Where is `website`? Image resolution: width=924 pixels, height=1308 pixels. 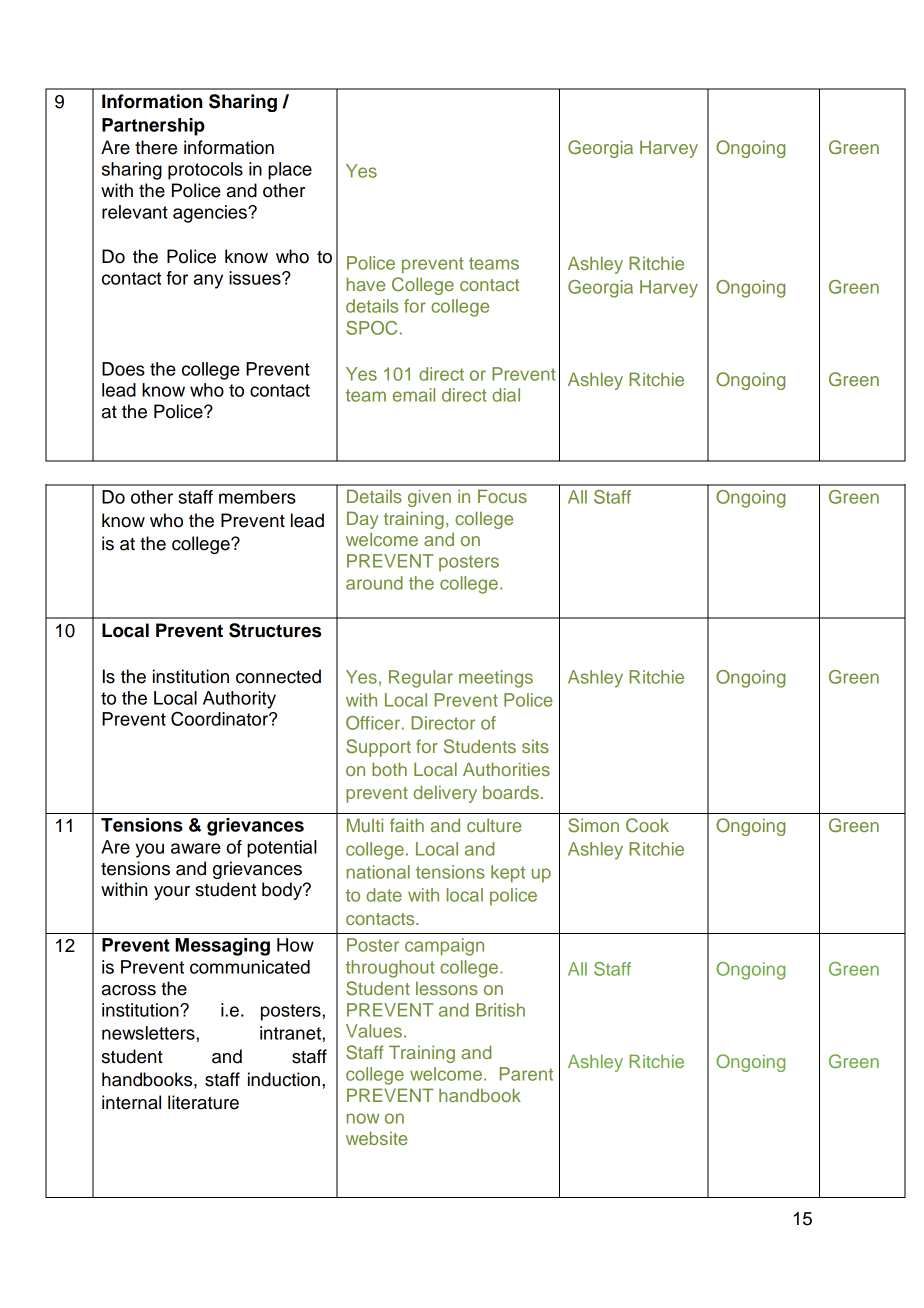 website is located at coordinates (377, 1138).
